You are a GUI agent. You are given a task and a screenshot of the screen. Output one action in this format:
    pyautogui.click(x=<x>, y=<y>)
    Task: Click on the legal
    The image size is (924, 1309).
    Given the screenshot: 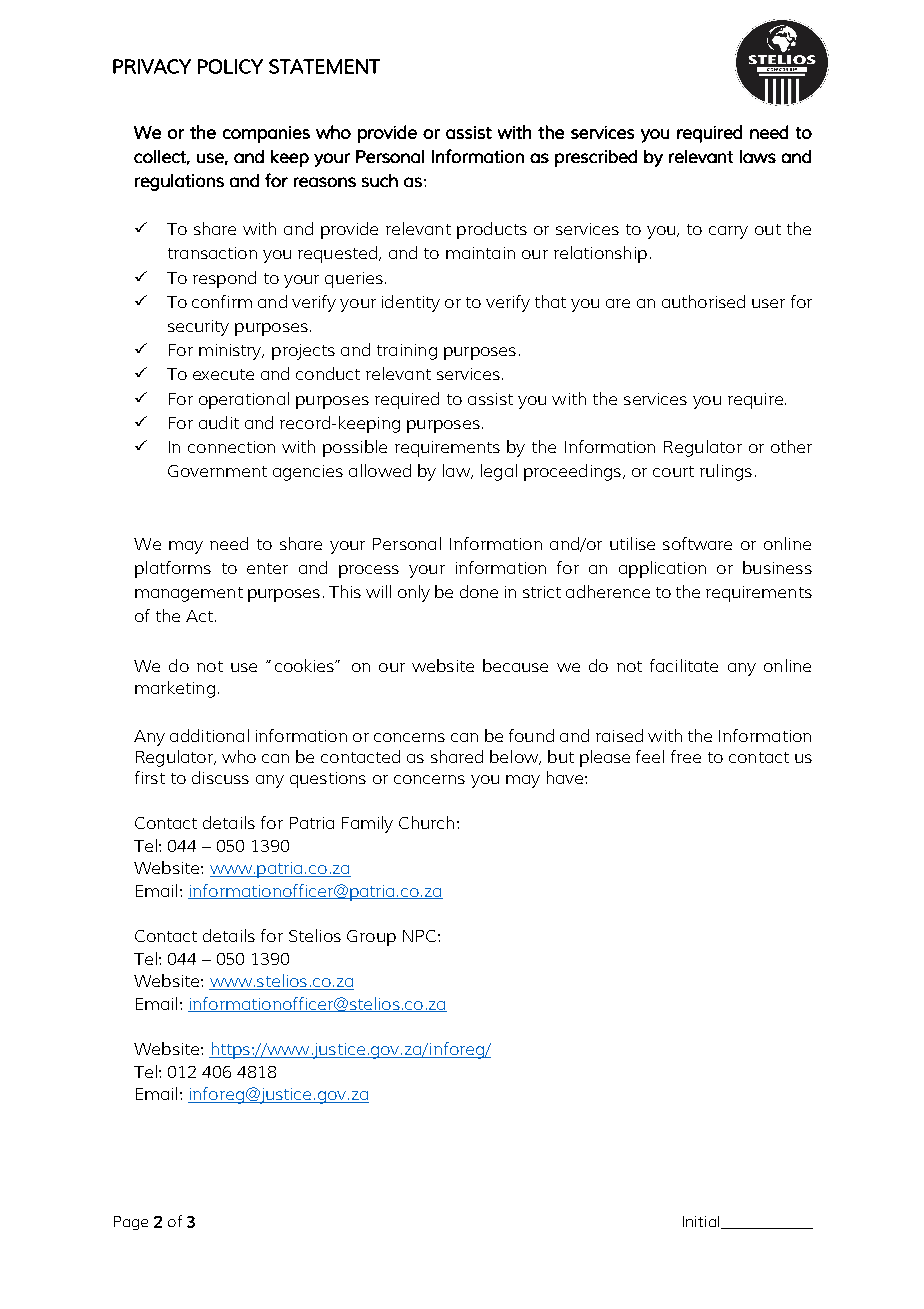 What is the action you would take?
    pyautogui.click(x=499, y=472)
